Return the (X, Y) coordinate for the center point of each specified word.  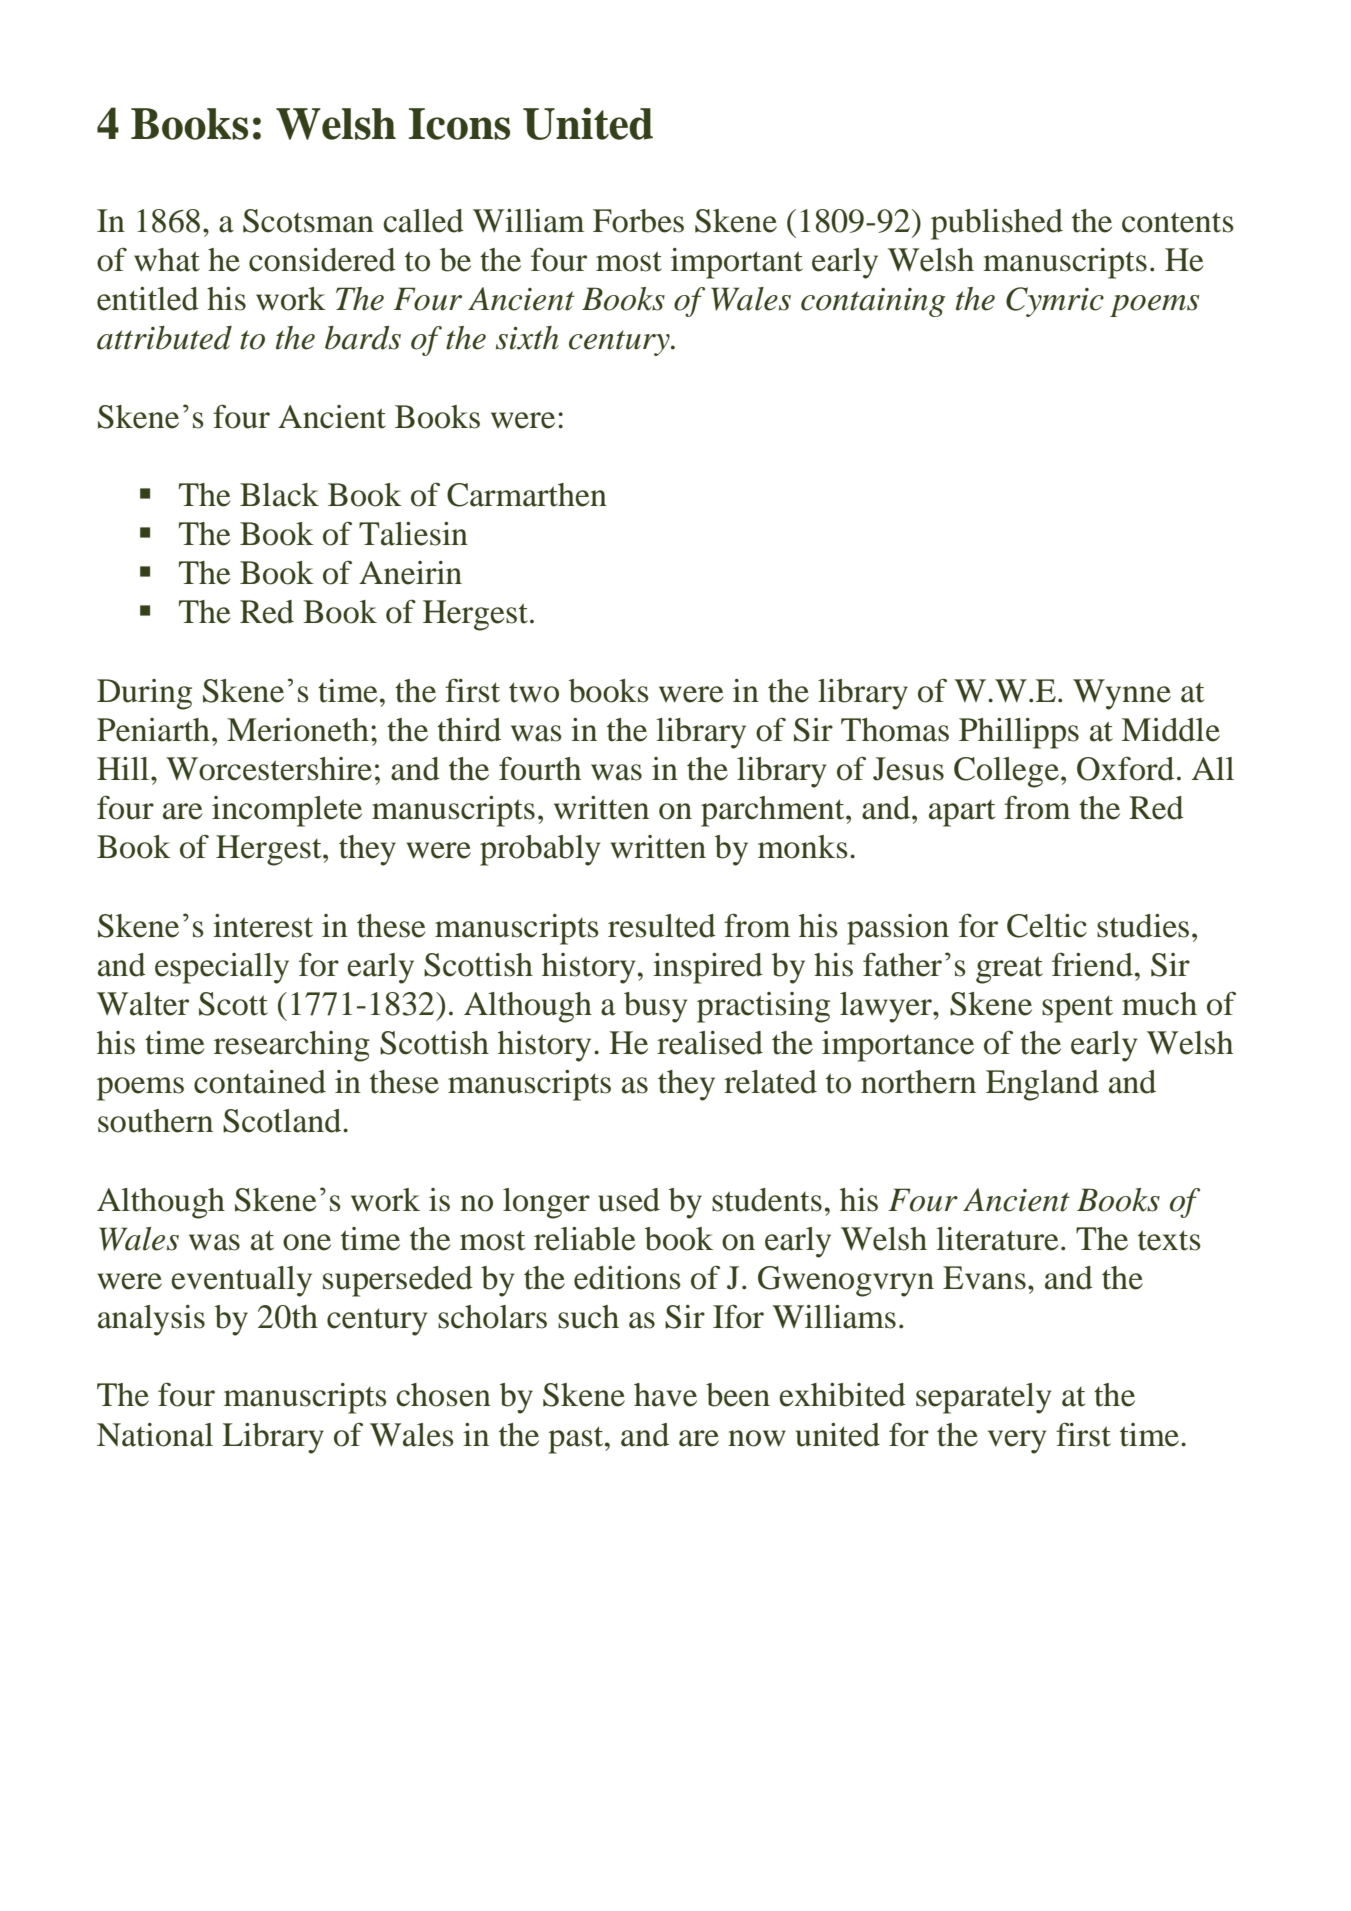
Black (279, 495)
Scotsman (308, 221)
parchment (774, 811)
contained (260, 1082)
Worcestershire (269, 769)
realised (710, 1043)
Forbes (638, 221)
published (997, 224)
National (155, 1435)
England (1042, 1085)
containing (873, 302)
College (1006, 772)
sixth (527, 338)
